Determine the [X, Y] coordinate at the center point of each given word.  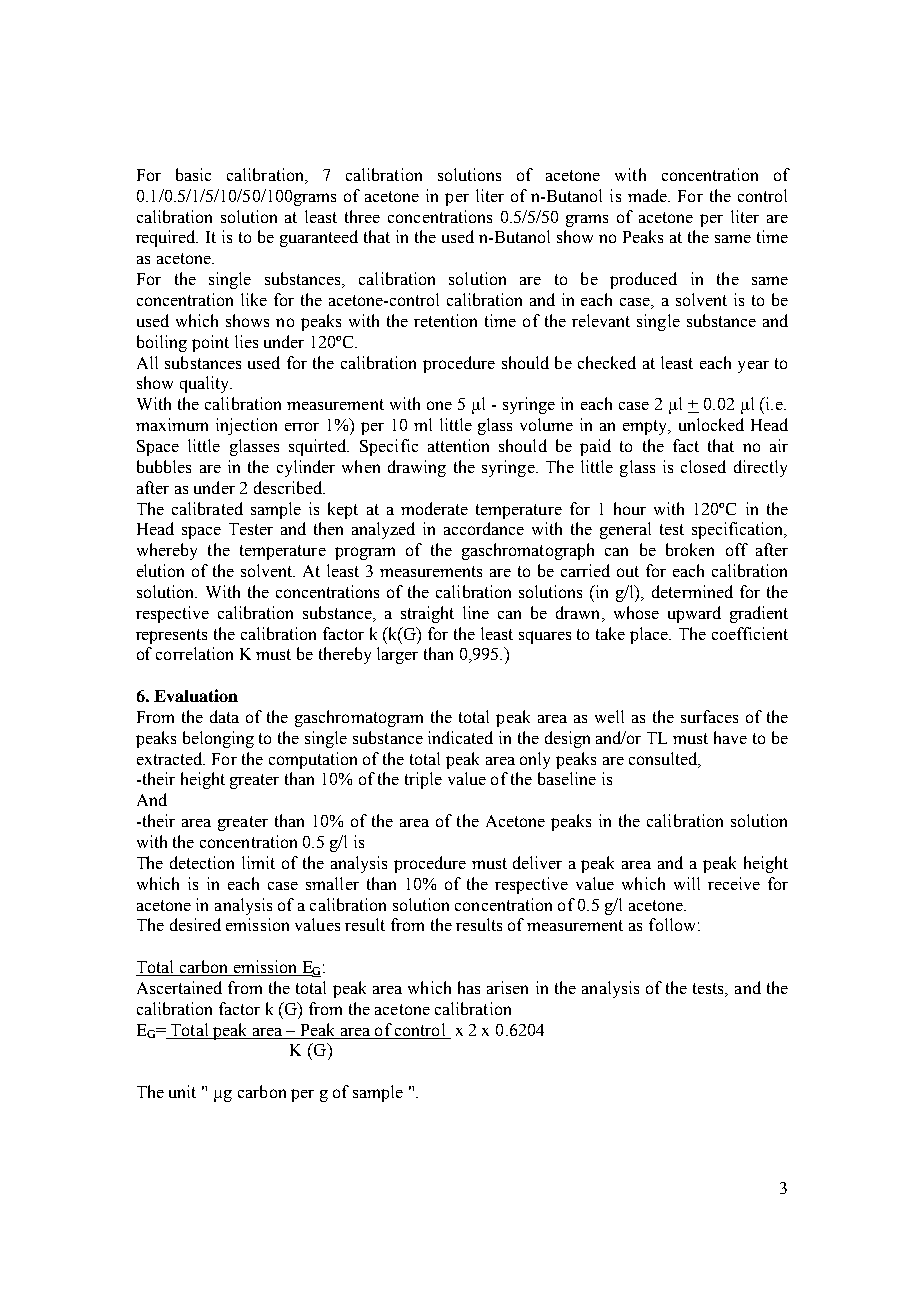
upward [694, 614]
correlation [194, 653]
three [362, 216]
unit [182, 1091]
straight [427, 614]
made [648, 195]
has [469, 987]
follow [672, 924]
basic [193, 174]
